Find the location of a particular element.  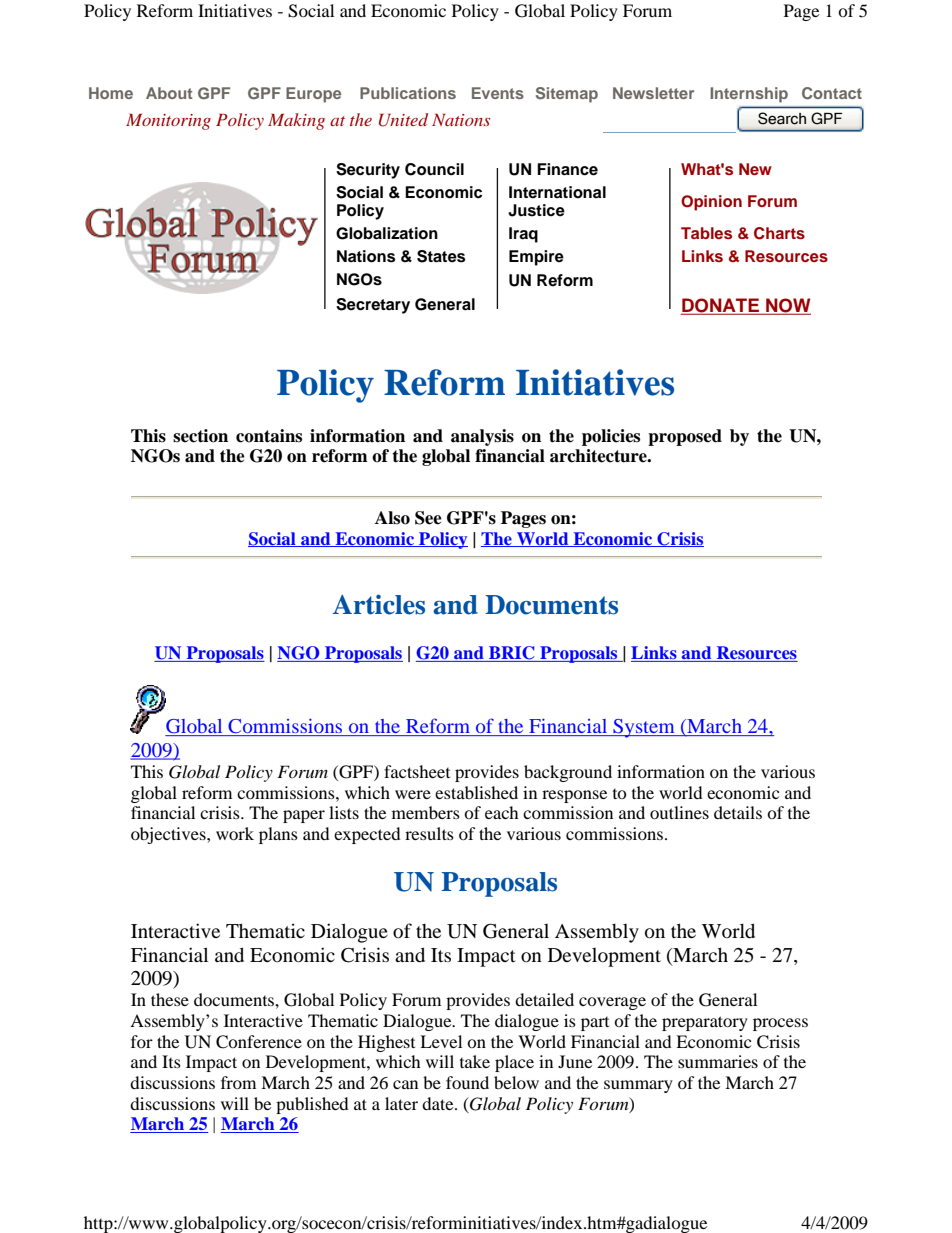

from is located at coordinates (238, 1082).
